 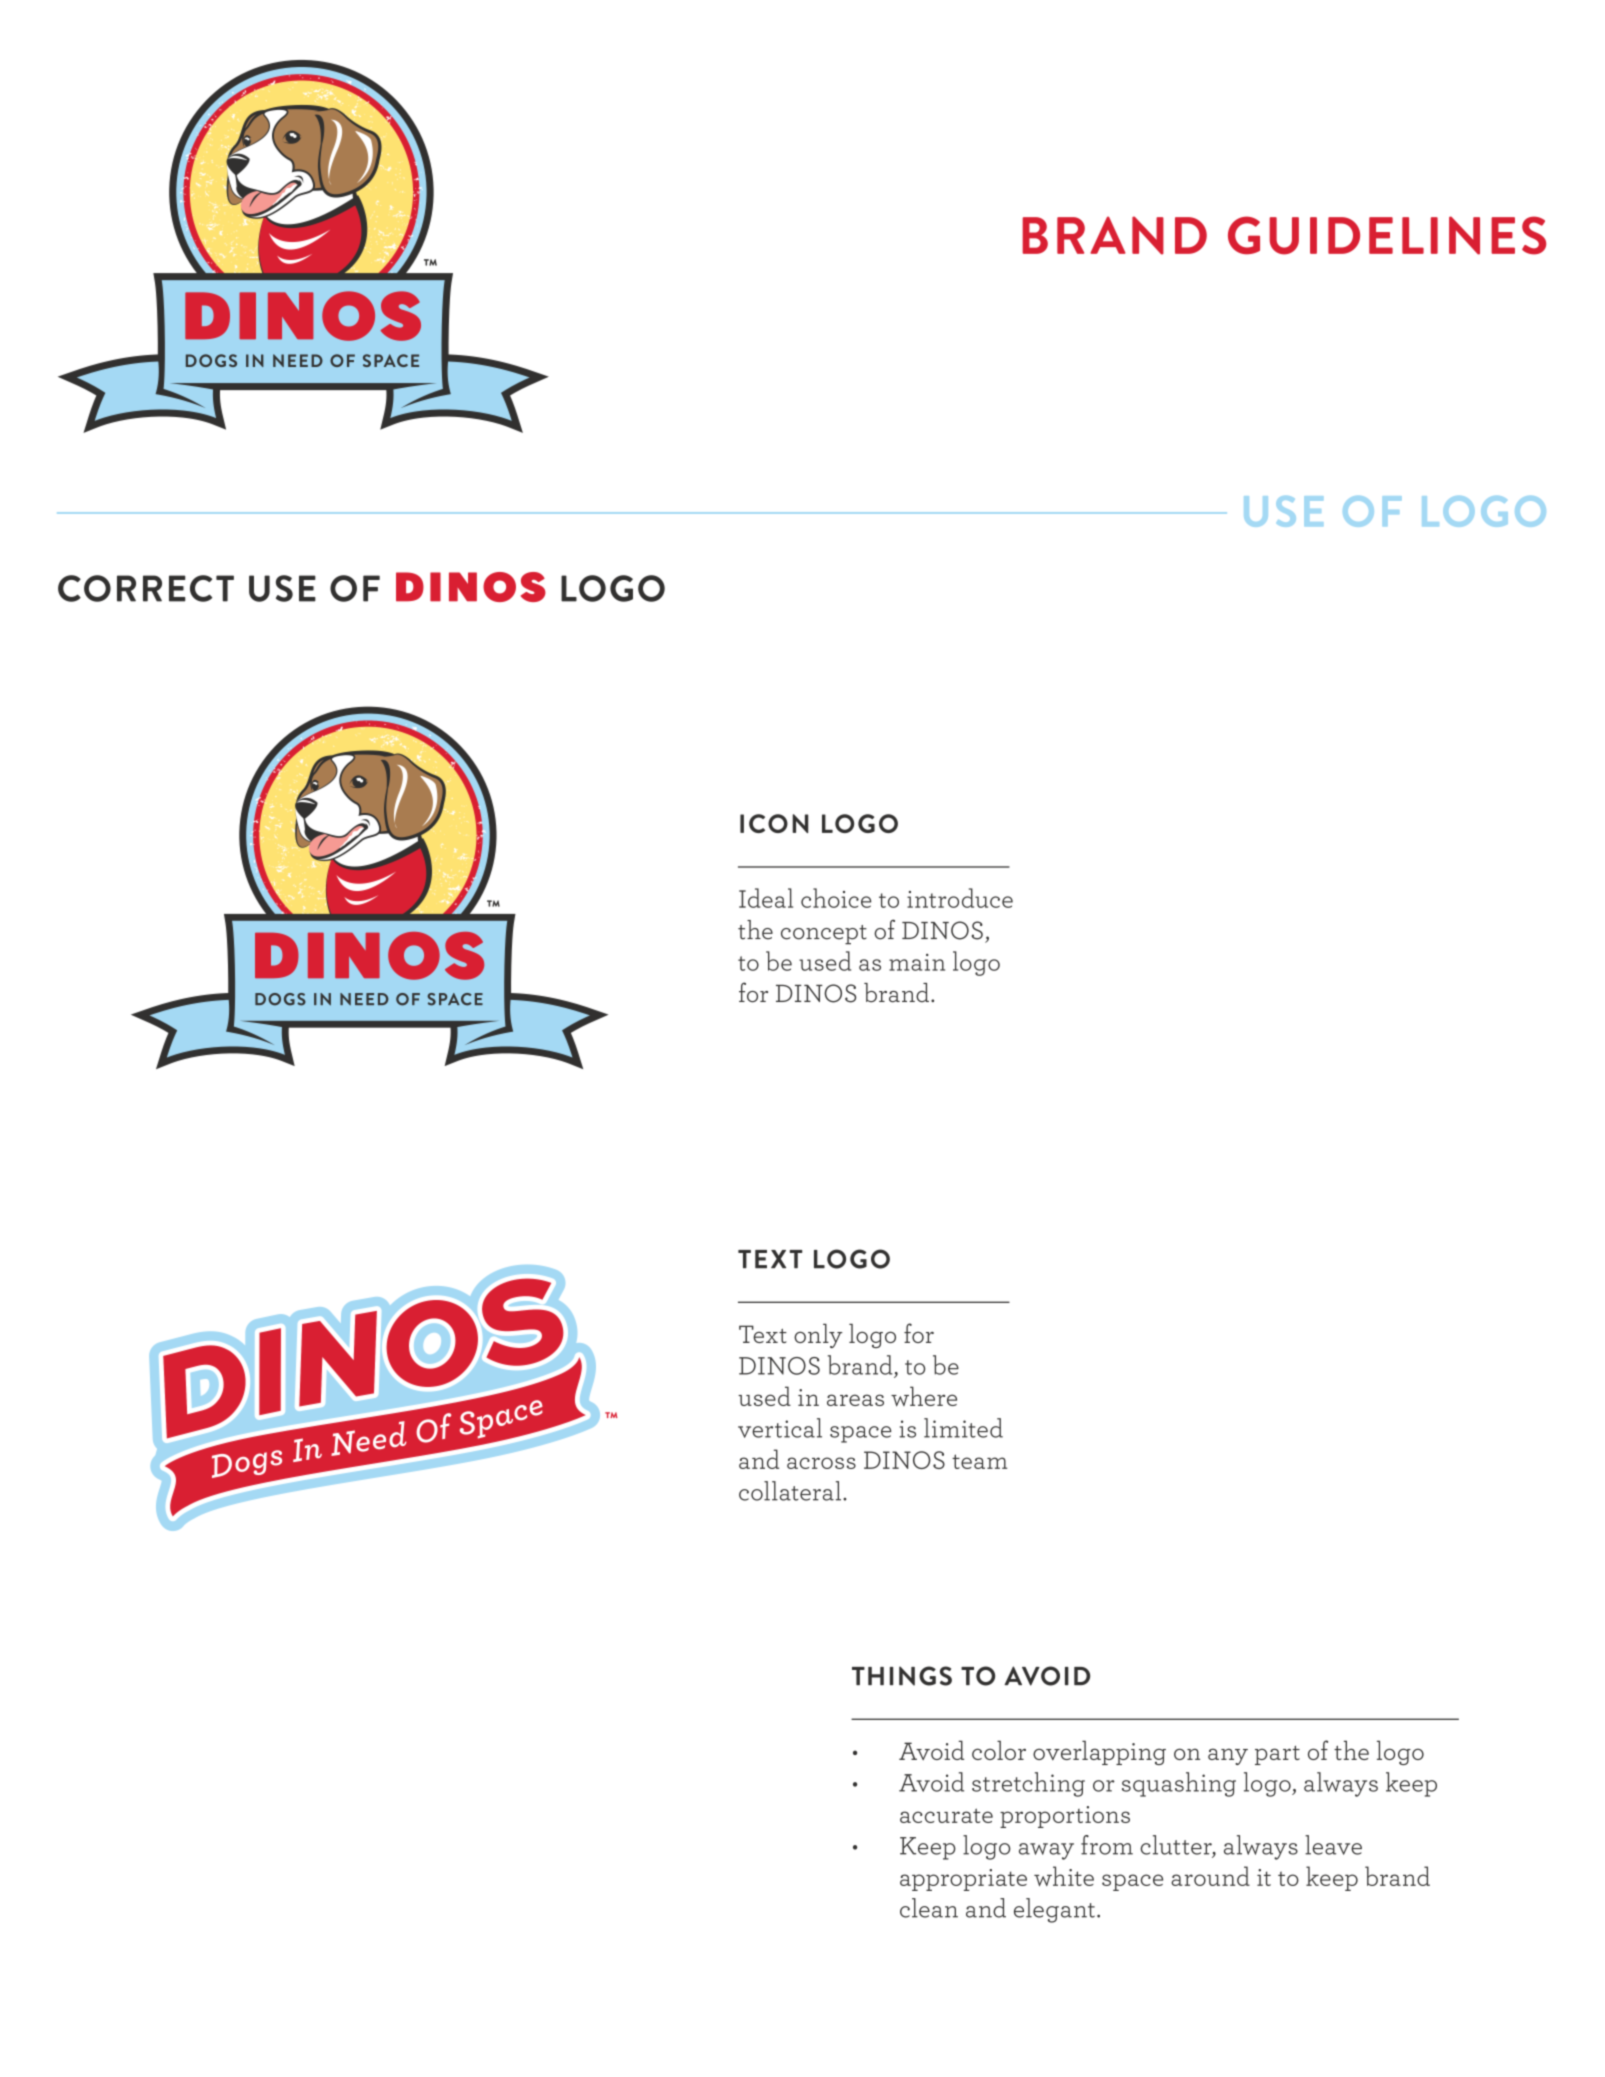 What do you see at coordinates (960, 898) in the document?
I see `introduce` at bounding box center [960, 898].
